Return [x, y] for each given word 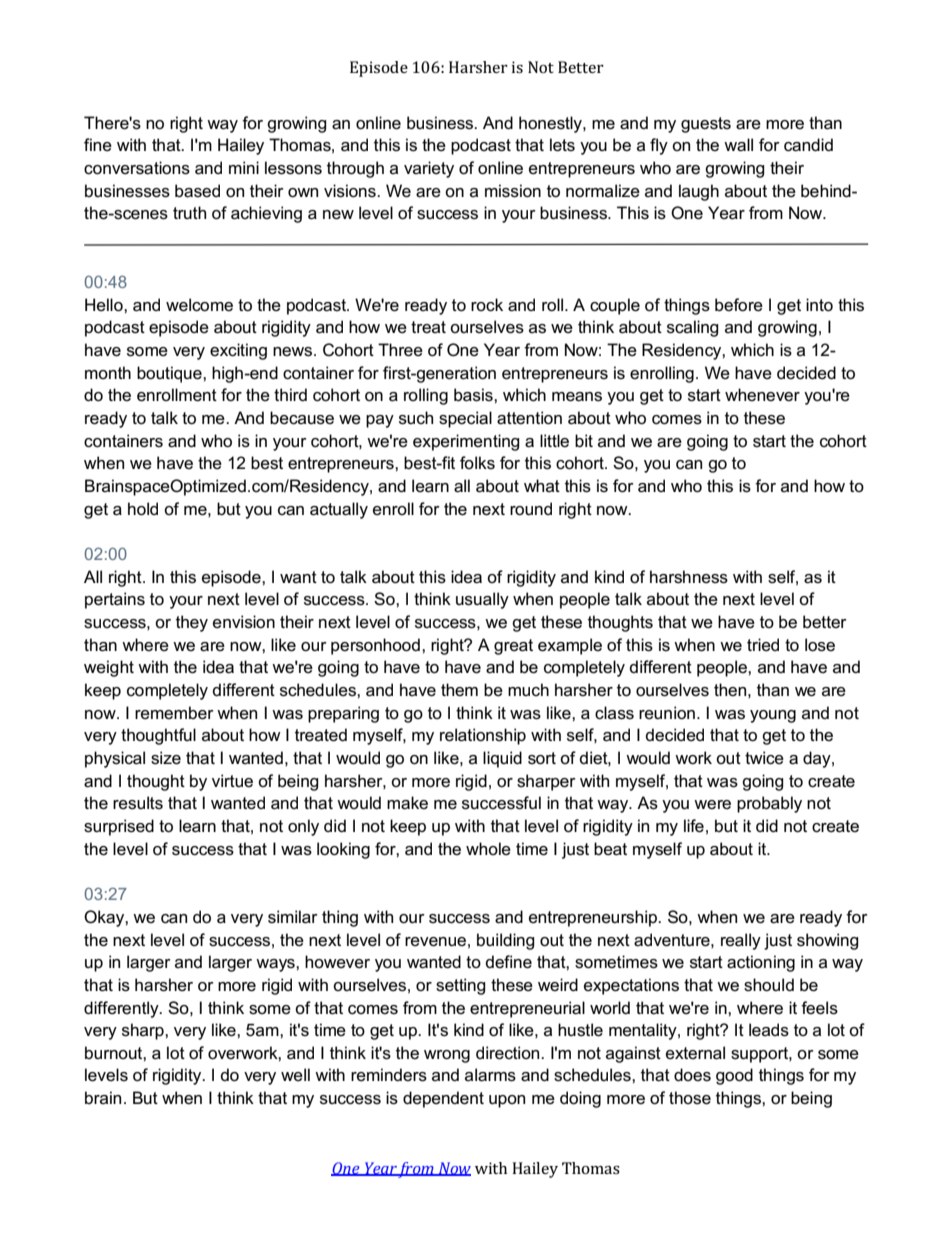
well [295, 1075]
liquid [502, 759]
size [166, 758]
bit [584, 440]
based [197, 191]
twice [764, 758]
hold [143, 509]
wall [738, 145]
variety [429, 169]
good [734, 1076]
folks [477, 463]
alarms [490, 1075]
